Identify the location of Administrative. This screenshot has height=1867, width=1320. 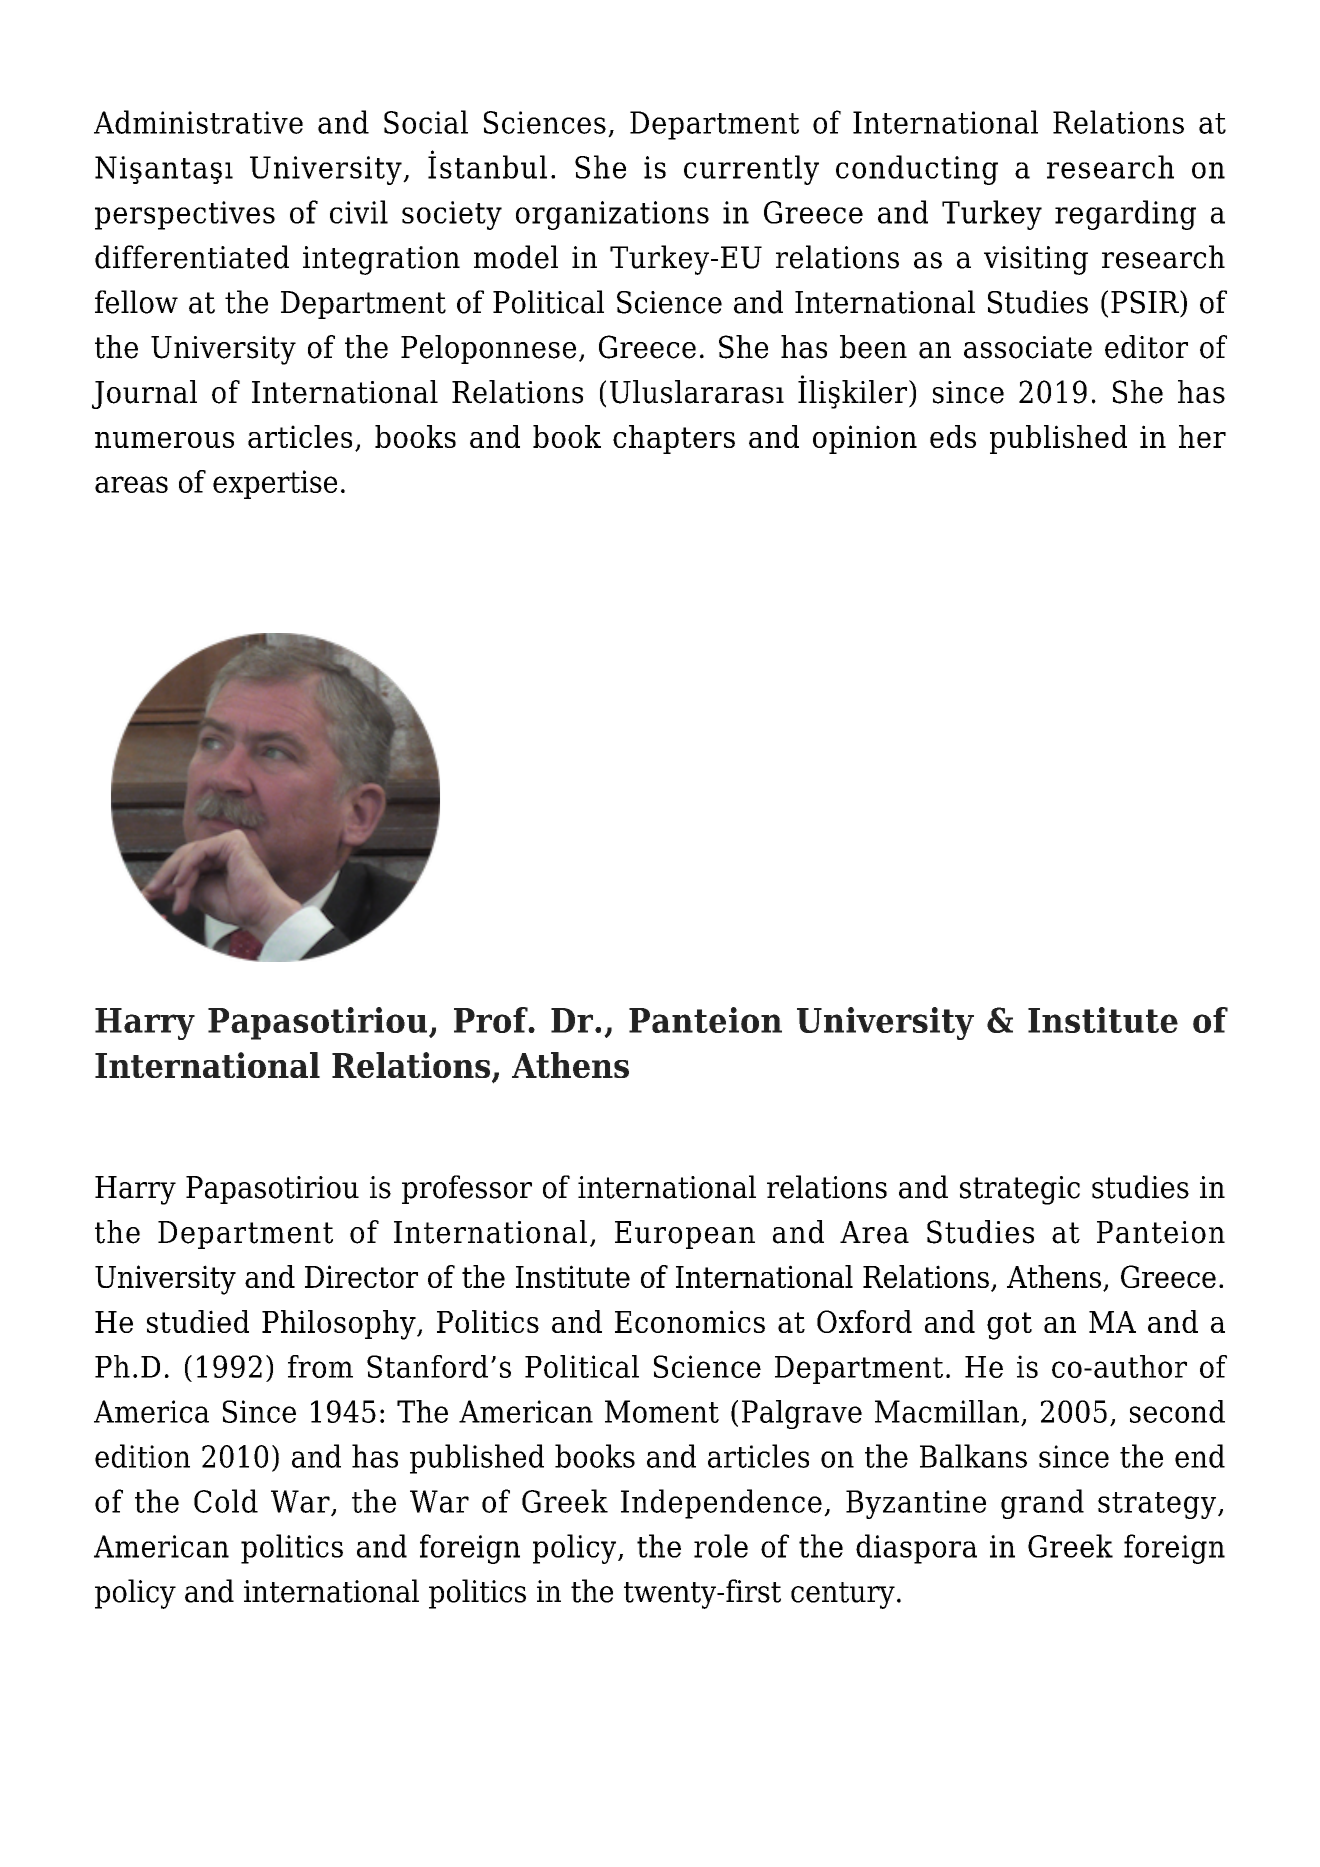
(198, 122).
